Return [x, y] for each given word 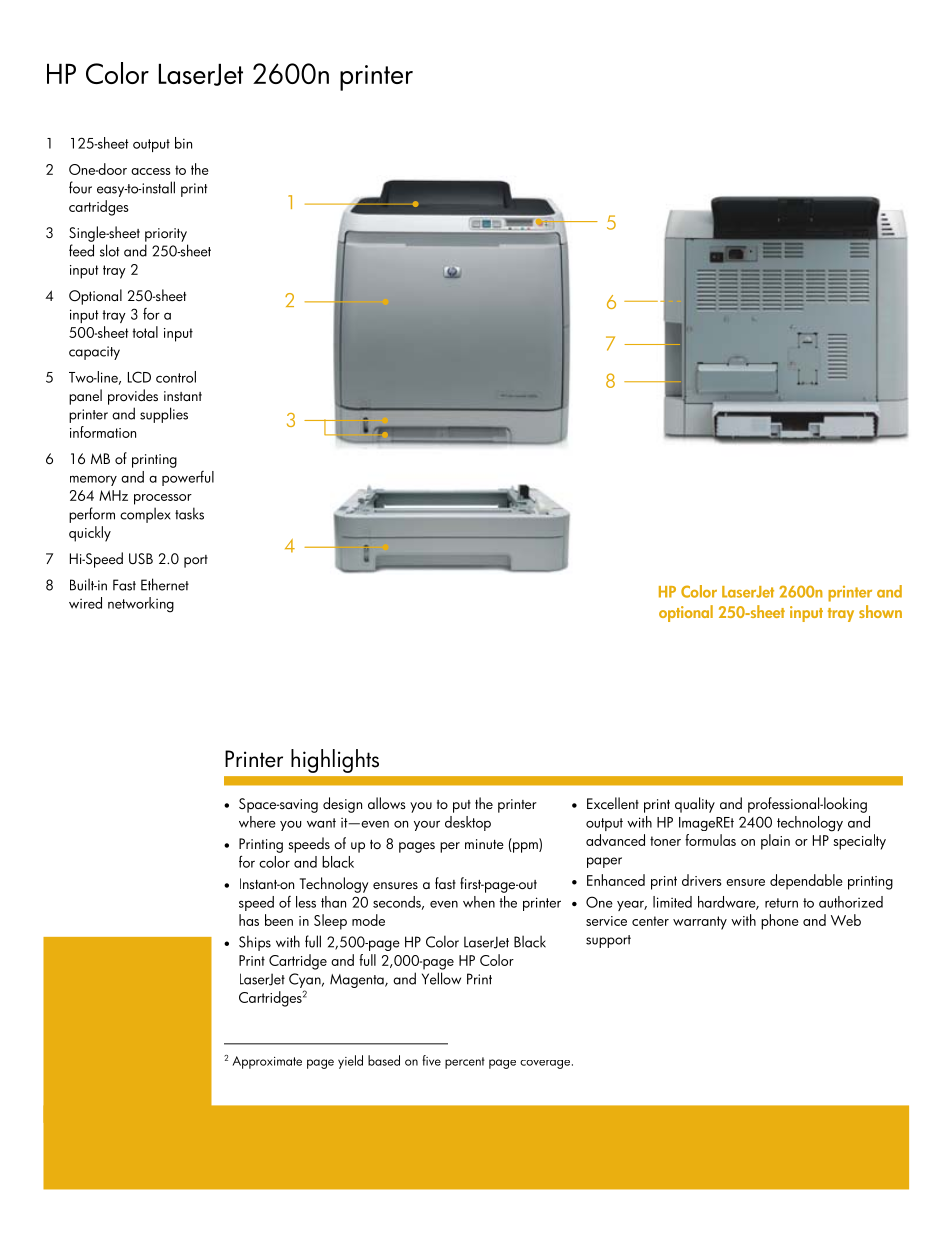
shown [880, 611]
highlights [335, 761]
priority [166, 235]
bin [183, 143]
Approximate [267, 1062]
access [150, 171]
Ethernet [165, 584]
